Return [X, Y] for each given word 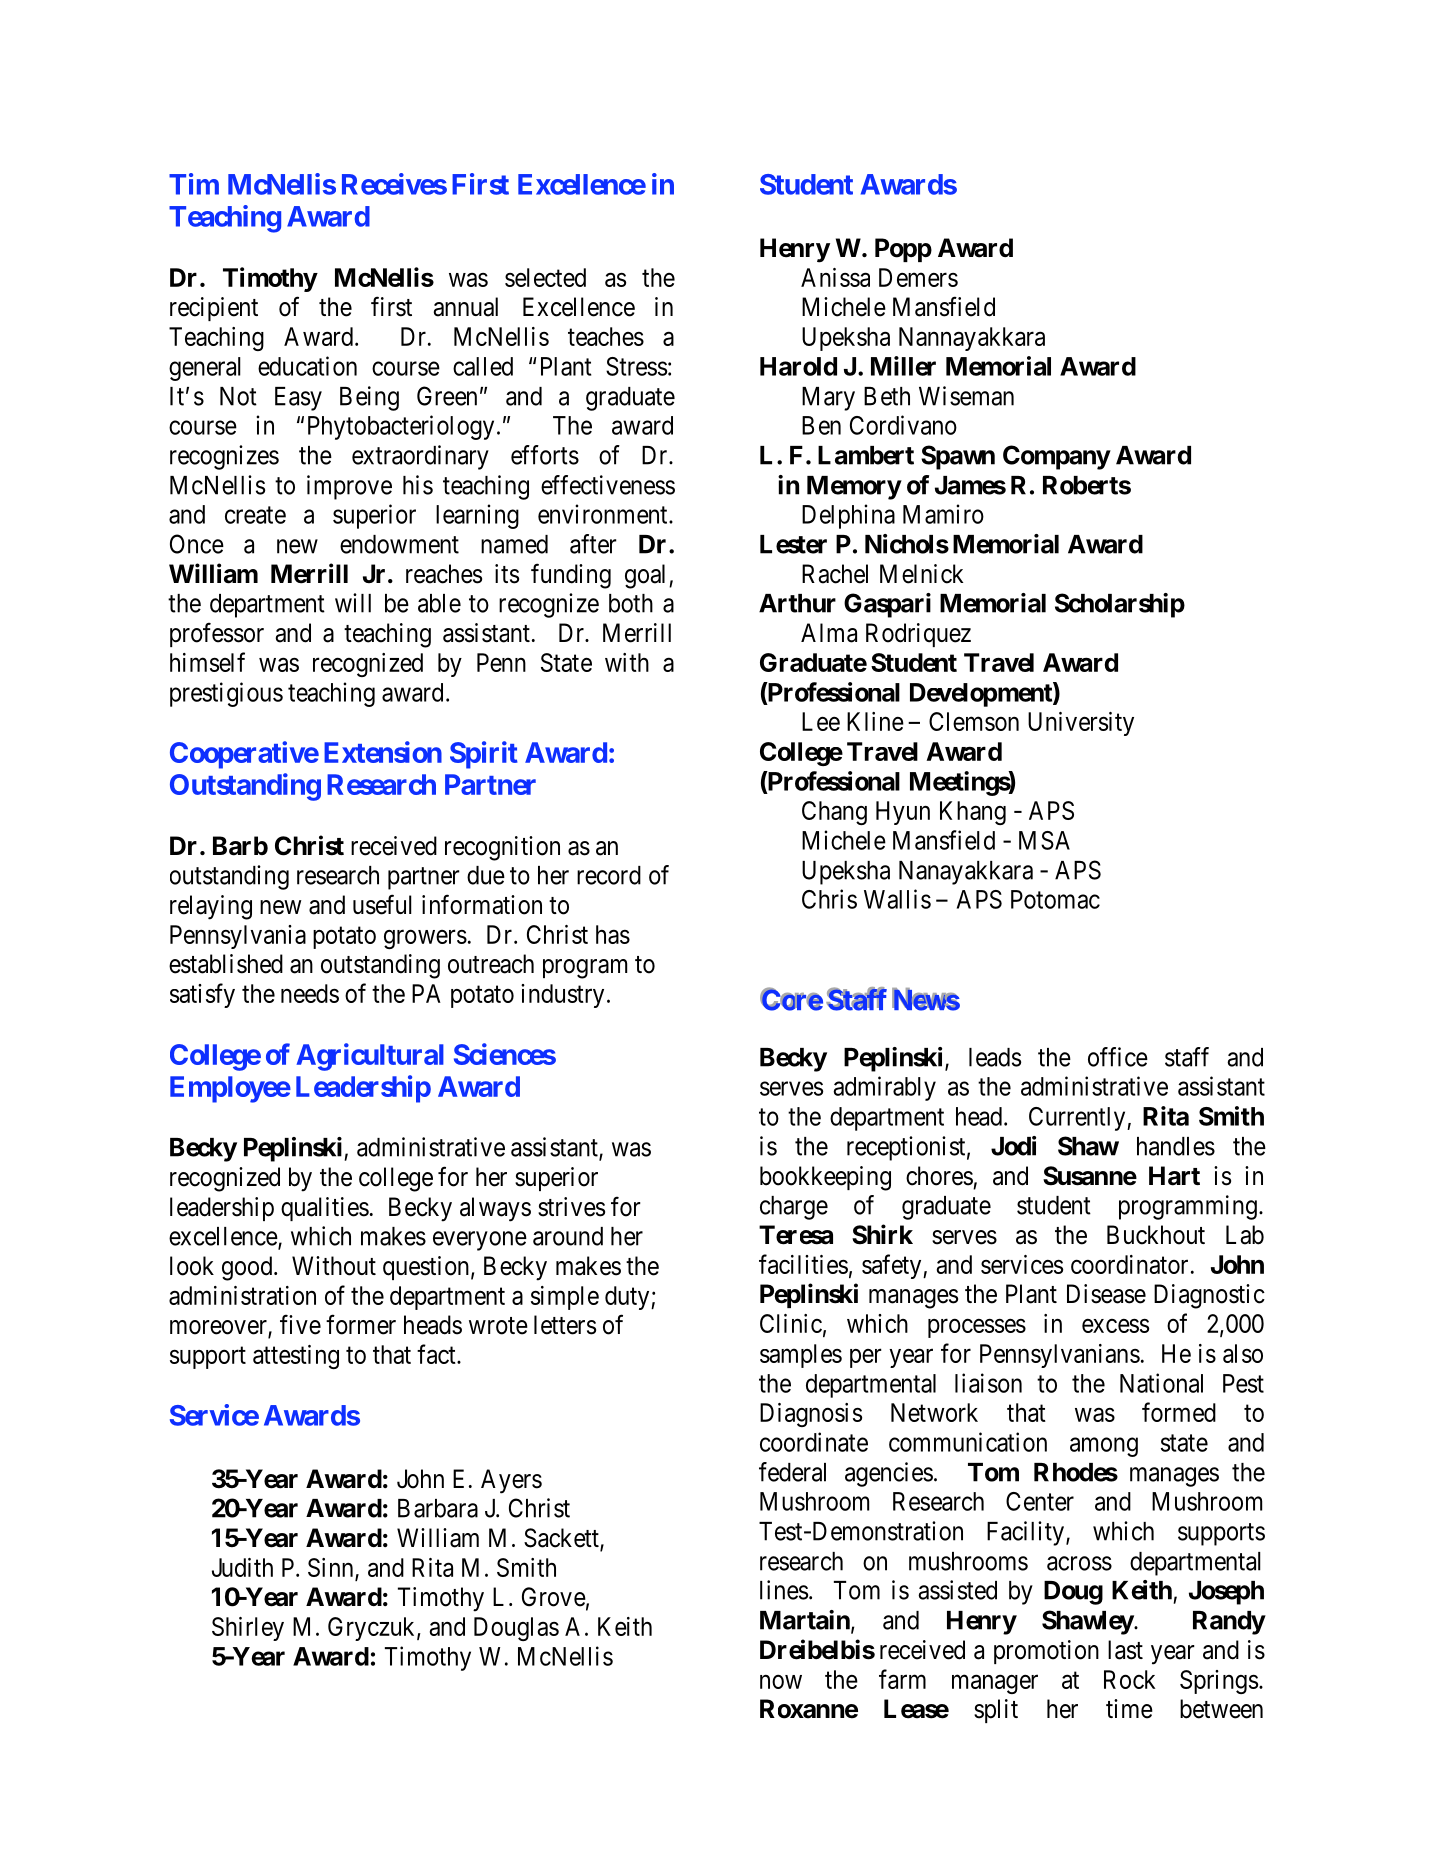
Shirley [248, 1629]
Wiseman [966, 396]
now [781, 1682]
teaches [606, 336]
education [307, 366]
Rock [1129, 1679]
